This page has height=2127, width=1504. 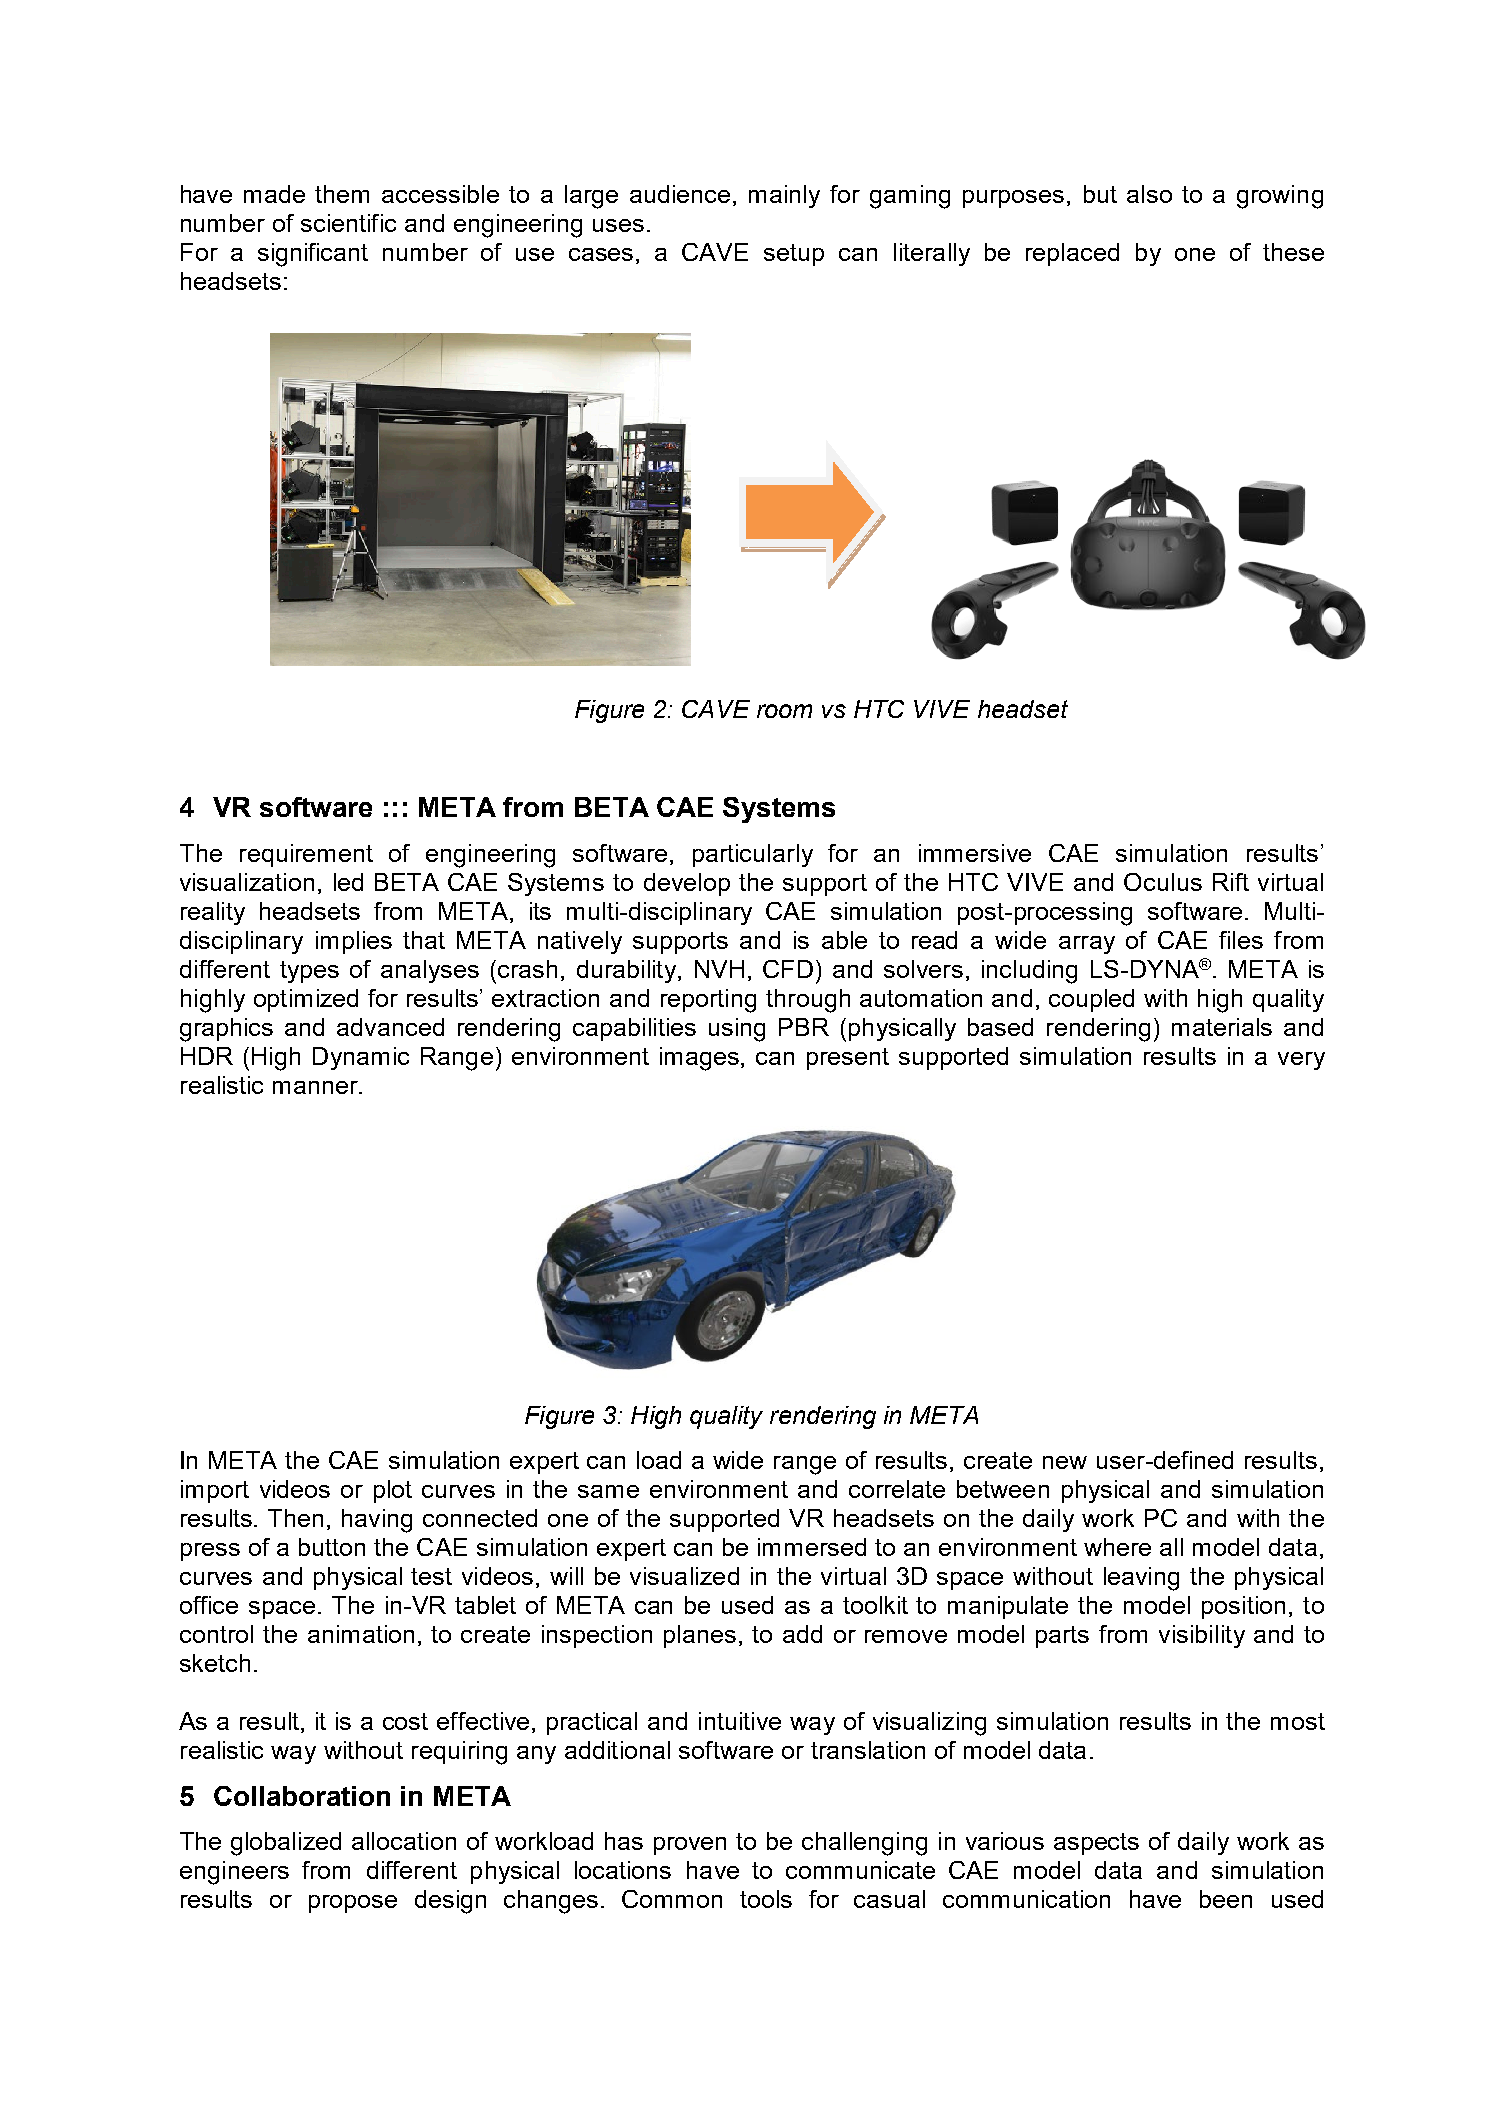 What do you see at coordinates (286, 1844) in the page?
I see `globalized` at bounding box center [286, 1844].
